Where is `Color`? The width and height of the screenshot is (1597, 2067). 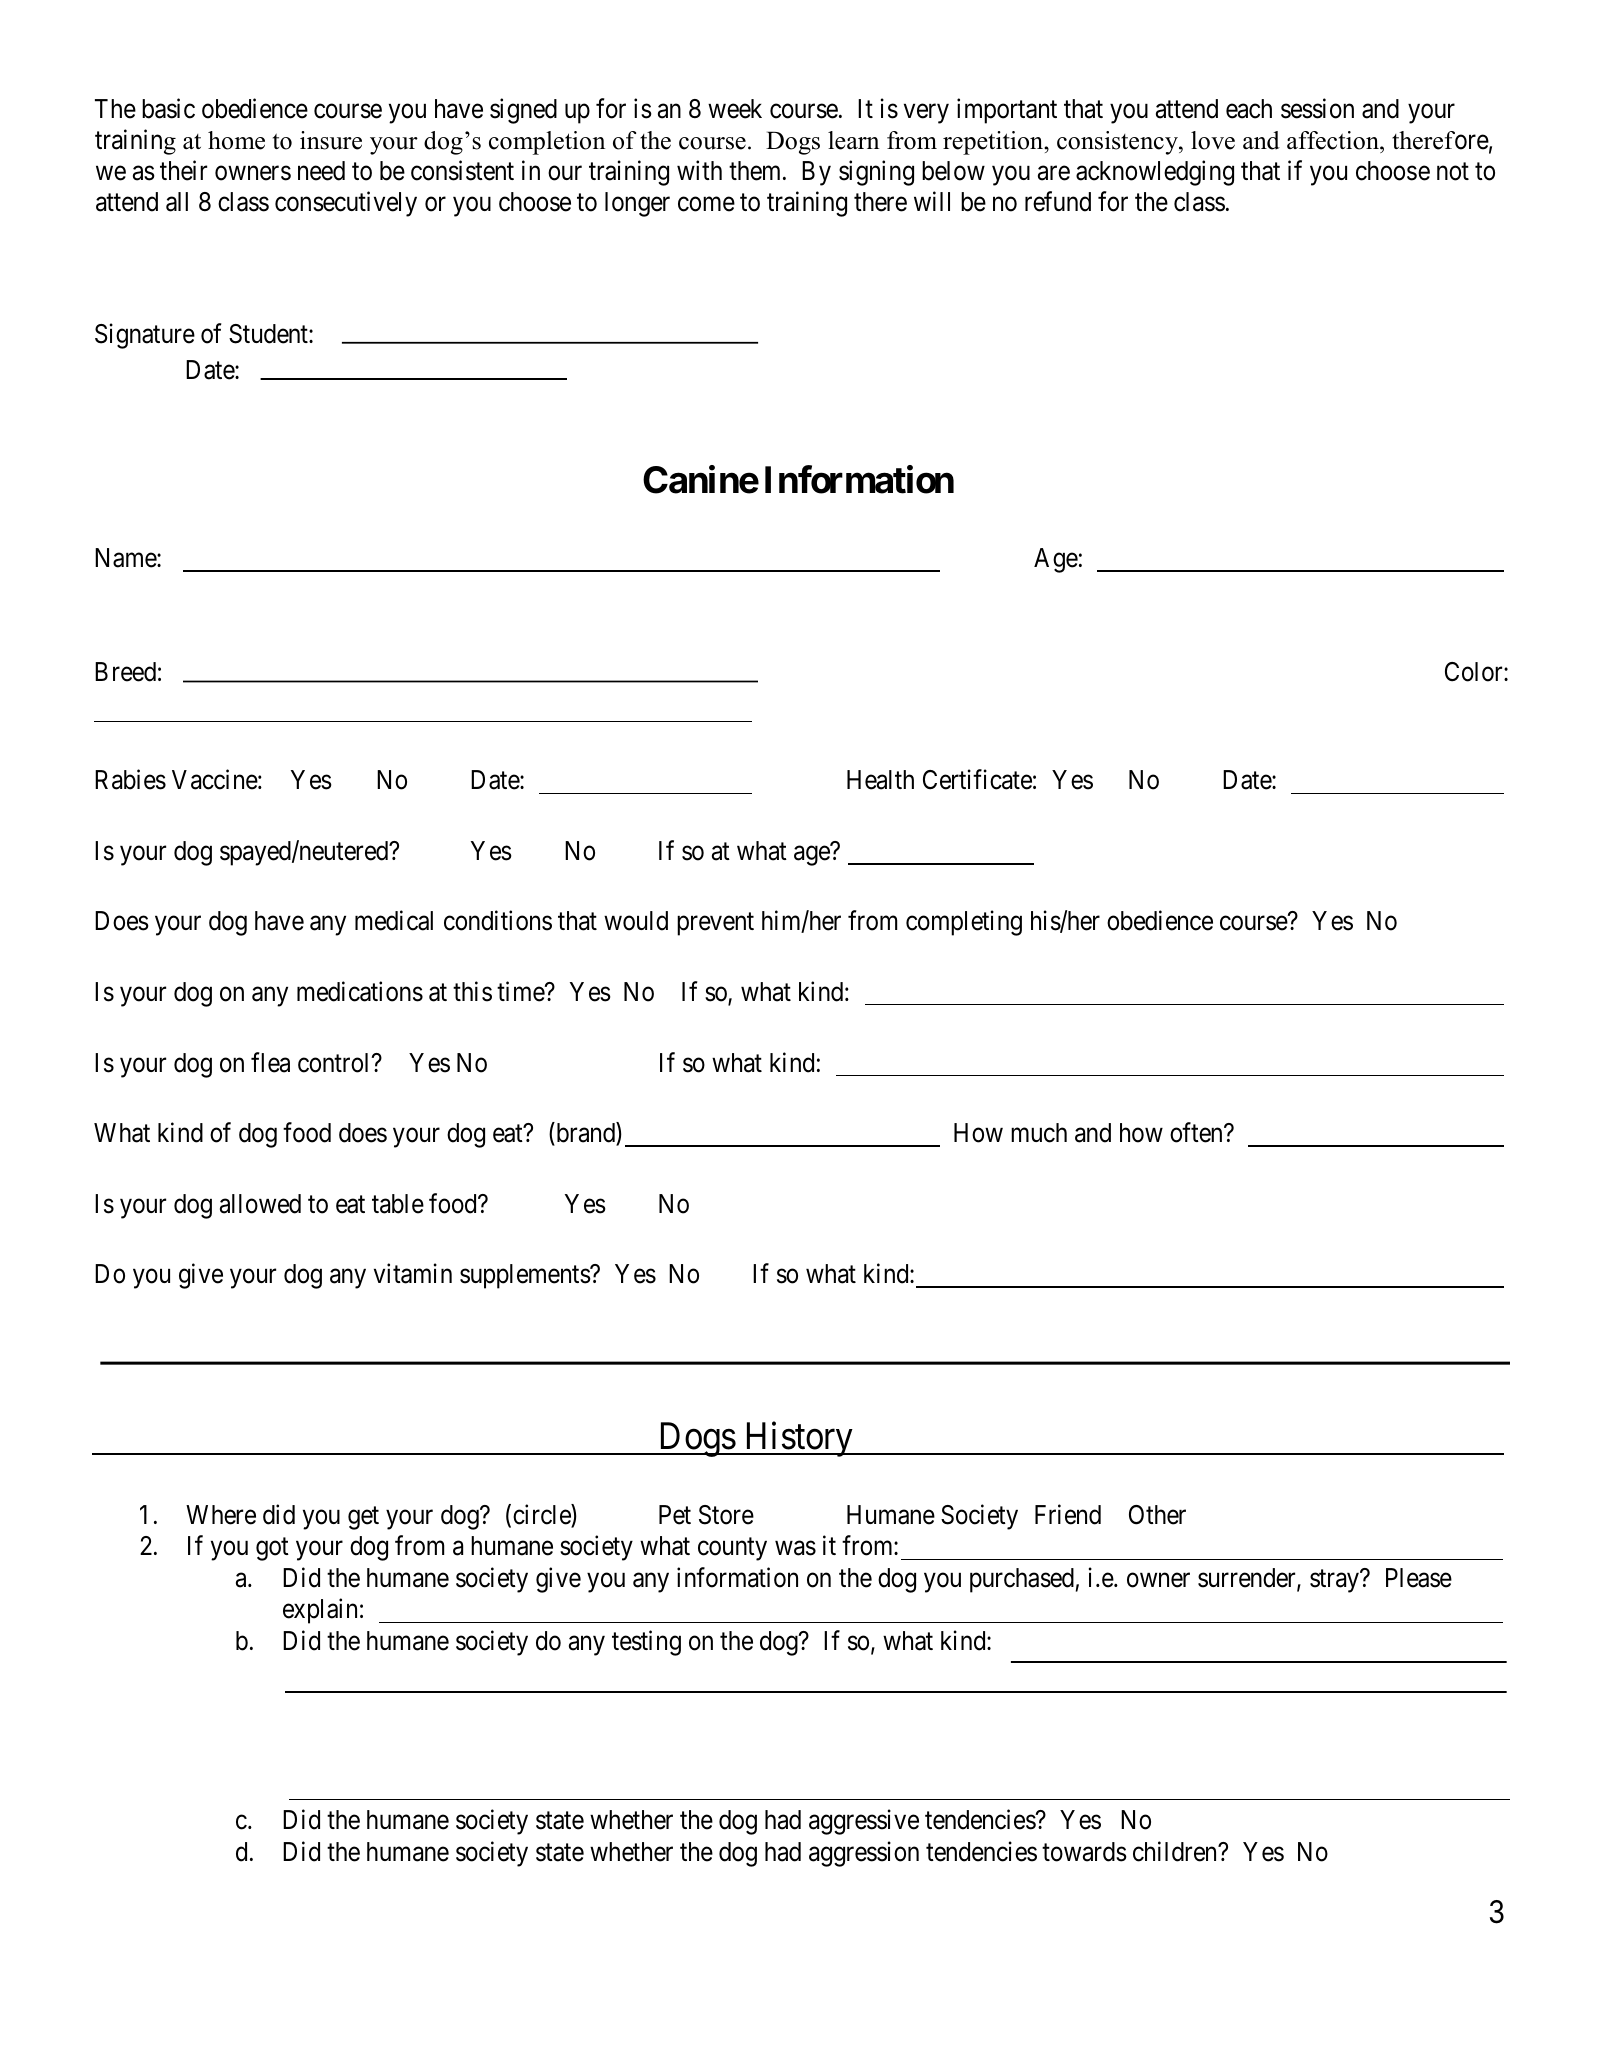 Color is located at coordinates (1475, 672).
